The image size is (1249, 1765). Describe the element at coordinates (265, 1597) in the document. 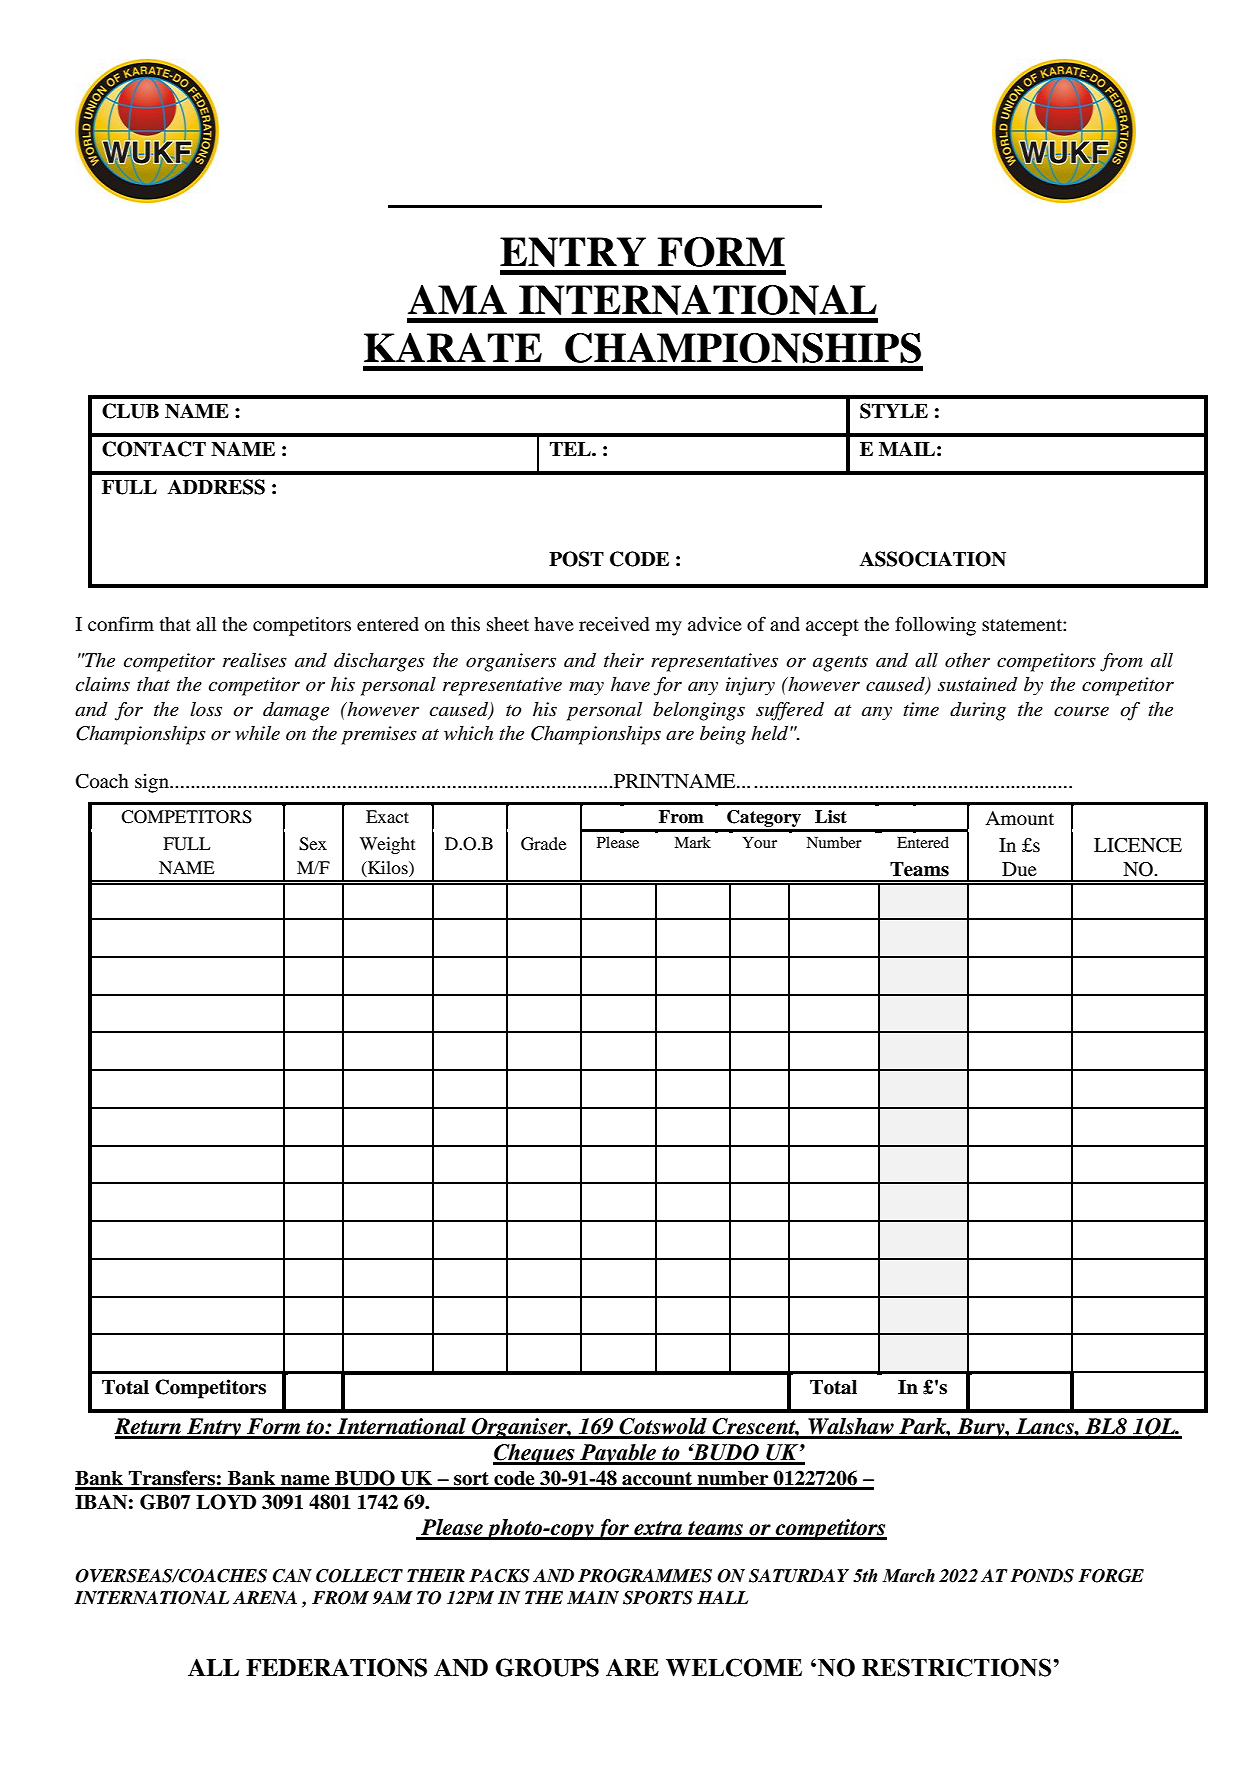

I see `ARENA` at that location.
